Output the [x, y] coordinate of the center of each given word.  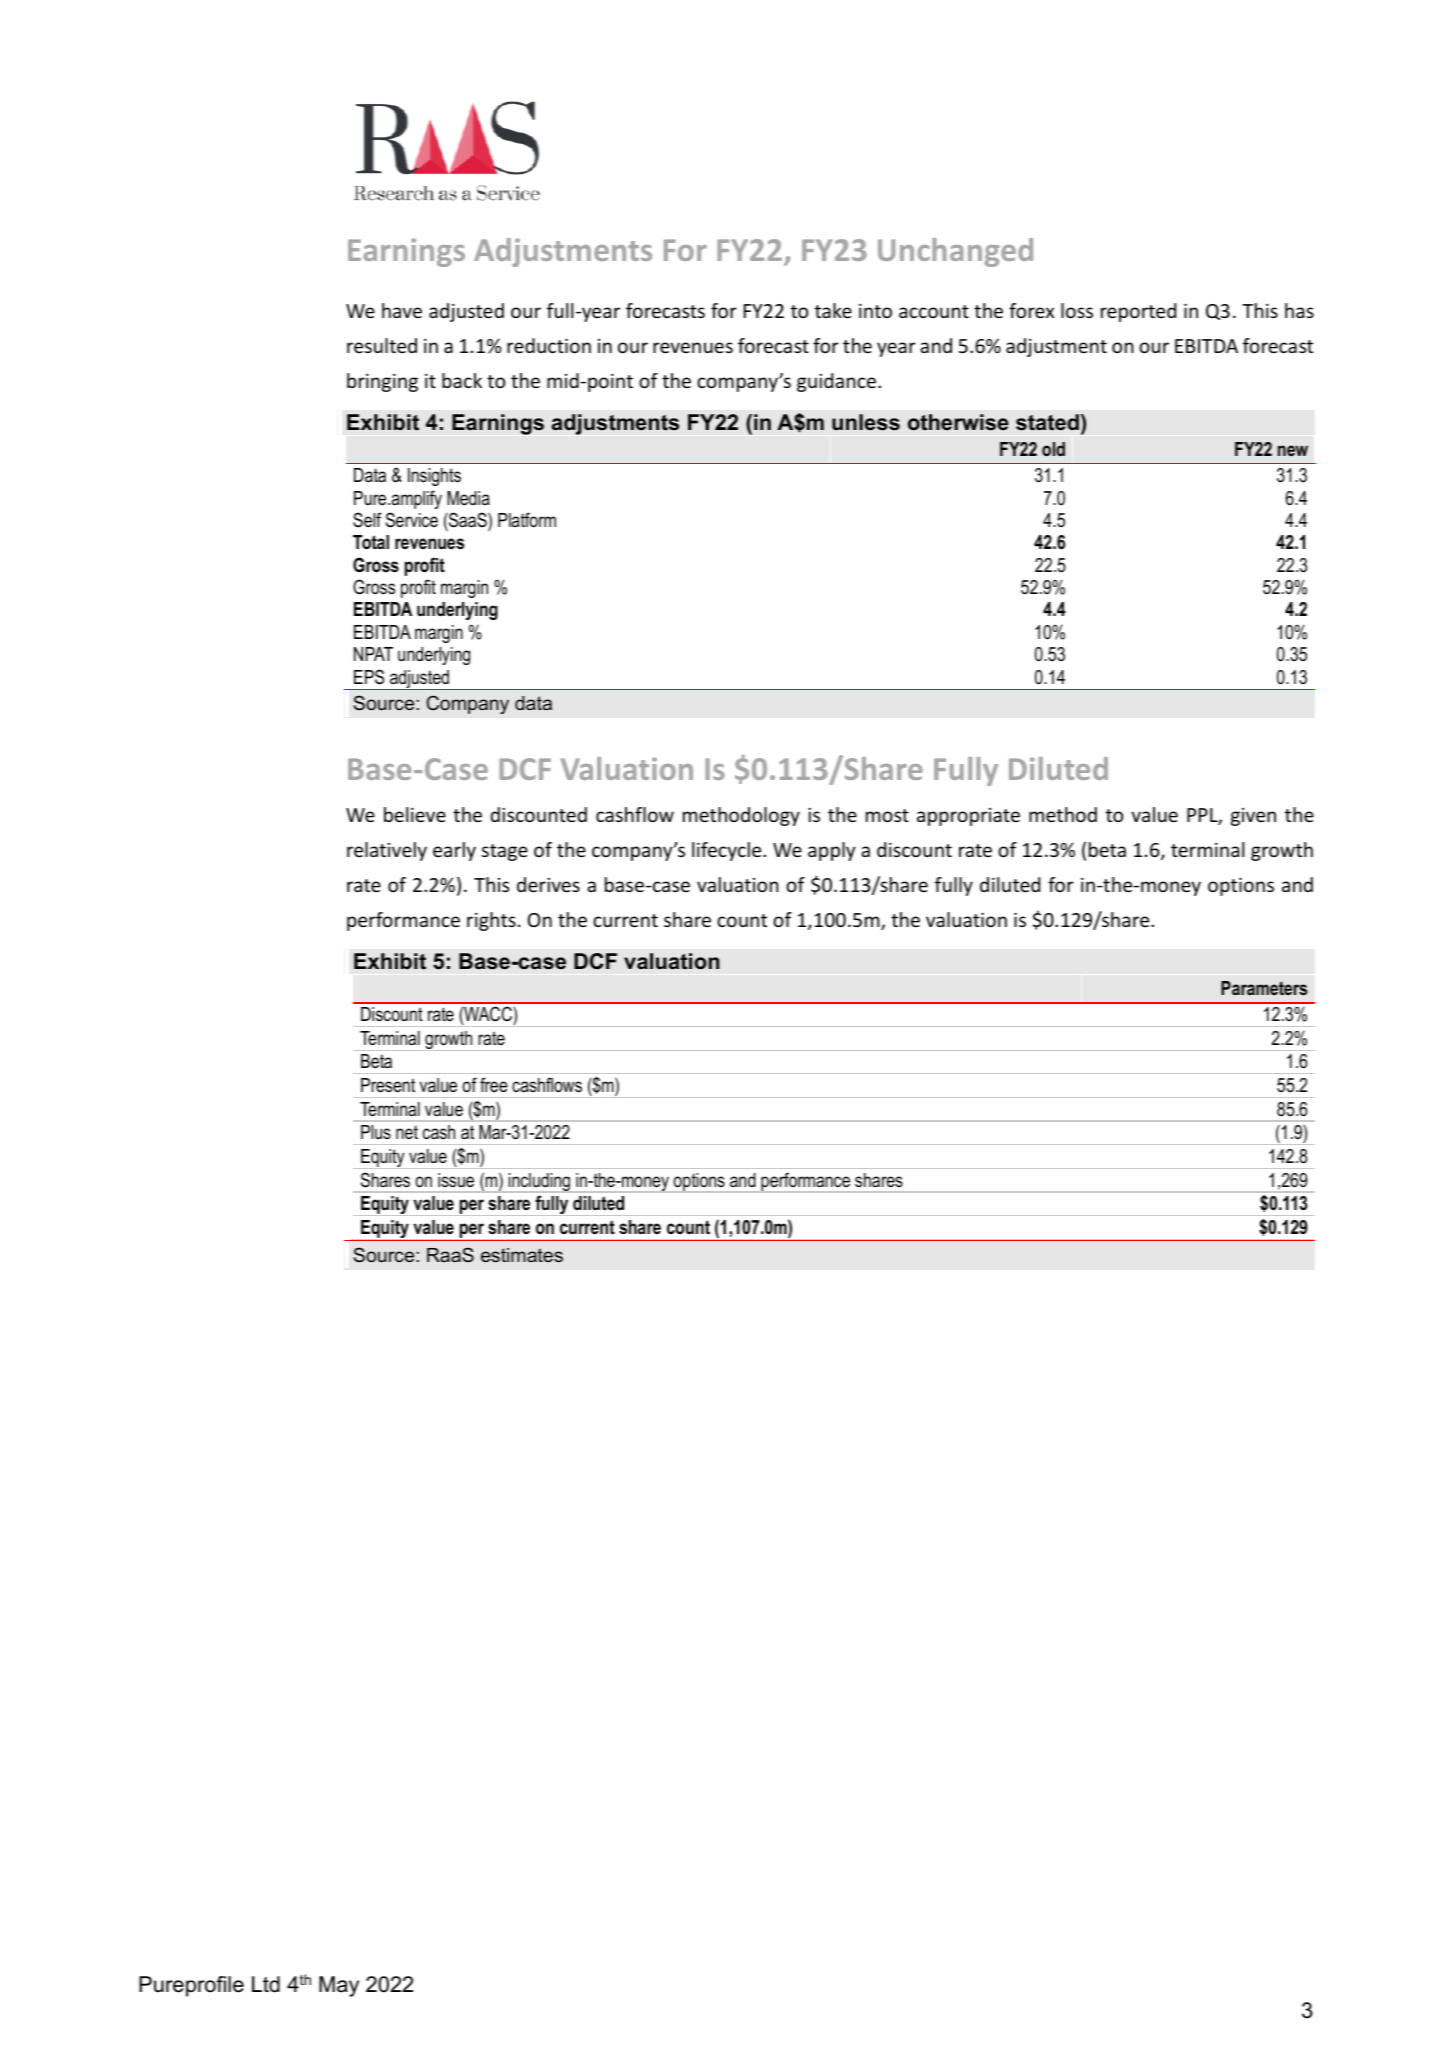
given [1253, 817]
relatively [387, 851]
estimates [522, 1255]
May [339, 1986]
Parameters [1264, 988]
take [833, 310]
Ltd [266, 1984]
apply [832, 851]
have [402, 310]
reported [1138, 312]
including [539, 1183]
